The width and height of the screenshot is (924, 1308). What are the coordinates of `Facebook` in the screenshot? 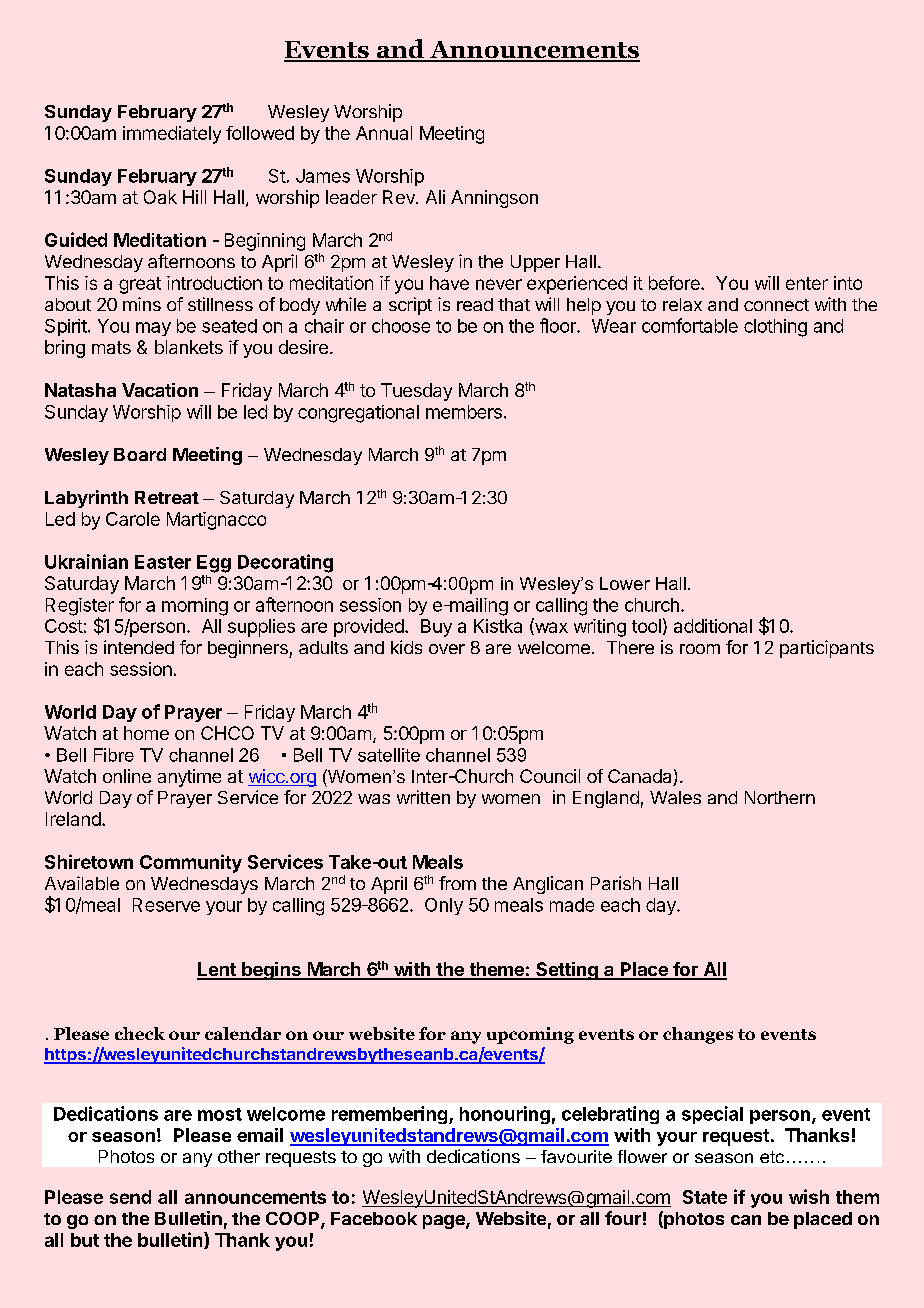 It's located at (374, 1218).
